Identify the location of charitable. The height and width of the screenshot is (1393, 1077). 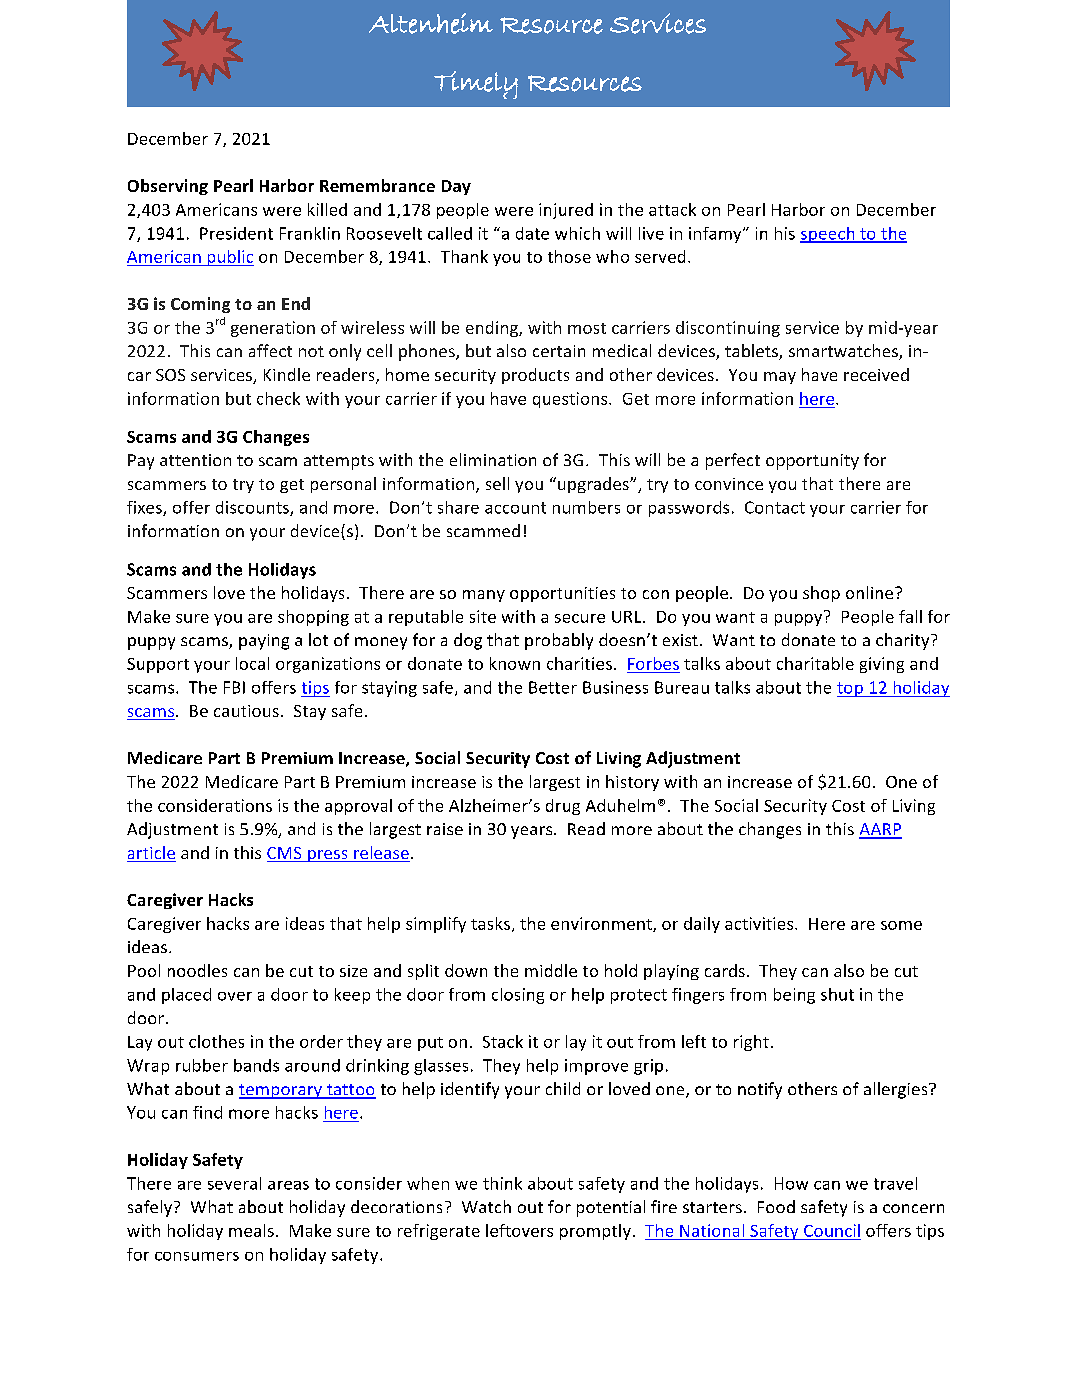
(815, 663).
